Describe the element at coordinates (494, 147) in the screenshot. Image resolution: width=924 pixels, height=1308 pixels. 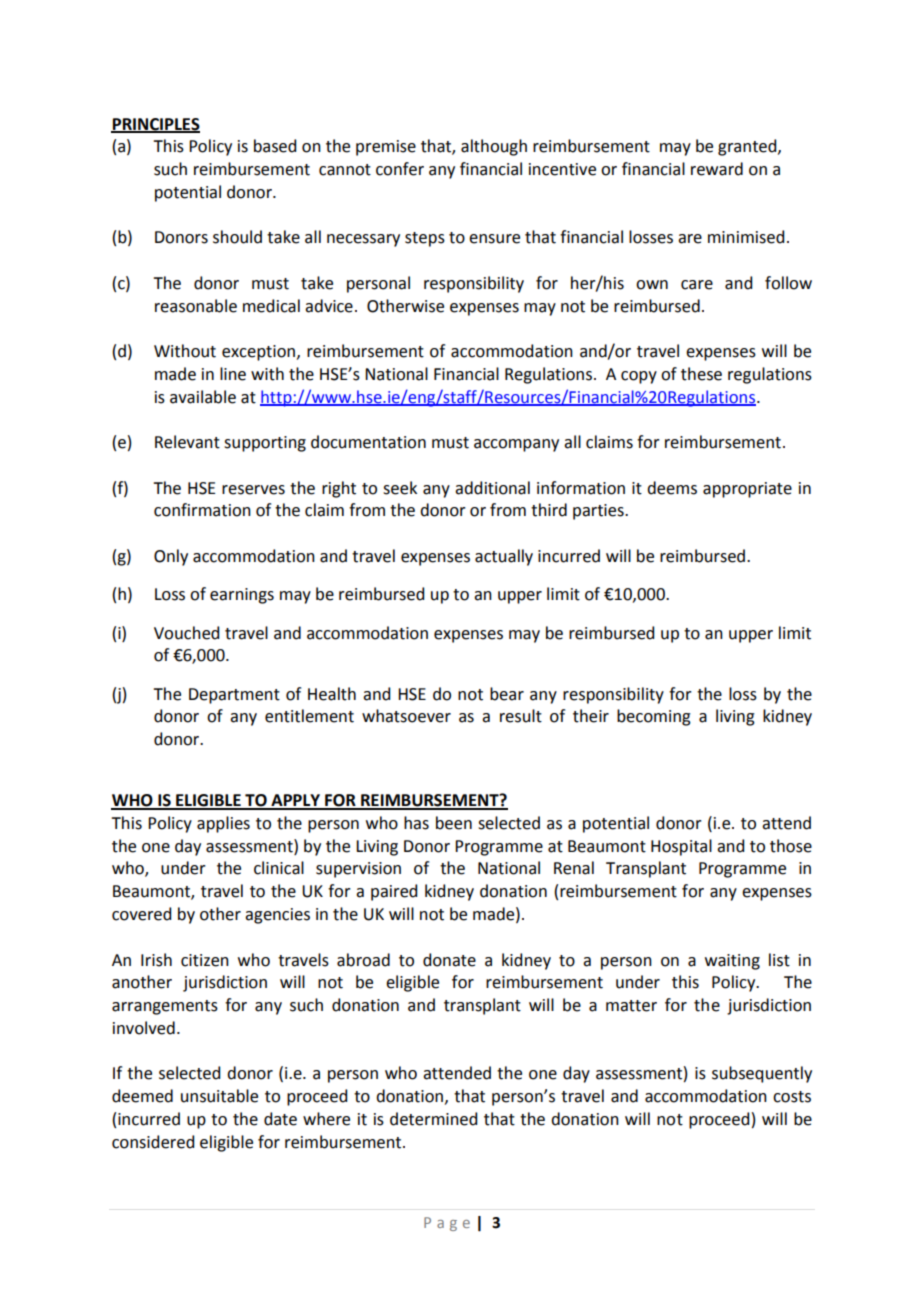
I see `although` at that location.
